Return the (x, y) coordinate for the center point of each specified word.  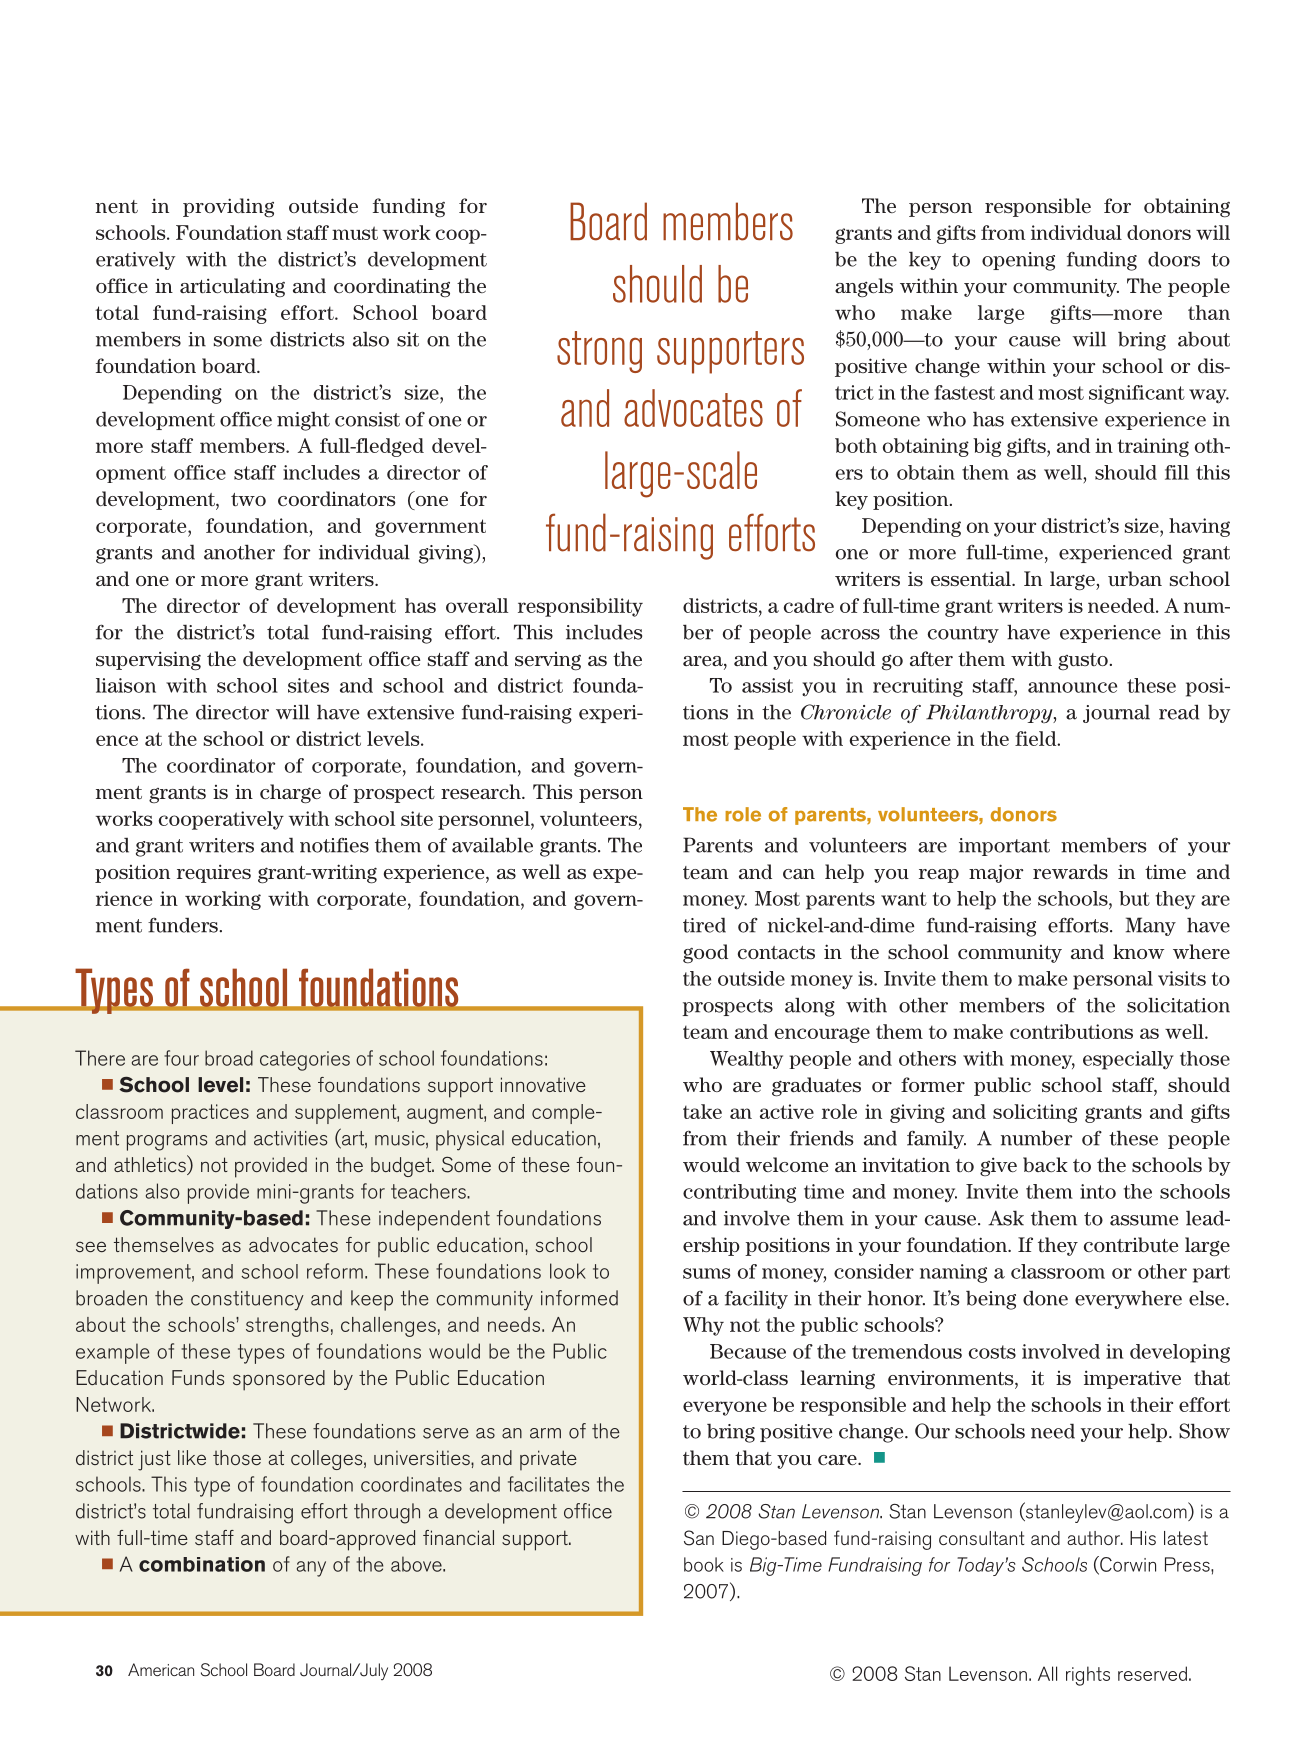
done (1045, 1298)
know (1138, 951)
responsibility (580, 607)
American (161, 1669)
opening (1018, 261)
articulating (232, 288)
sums (707, 1273)
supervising (148, 661)
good (705, 954)
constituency (247, 1301)
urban (1135, 578)
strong (599, 352)
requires (214, 873)
